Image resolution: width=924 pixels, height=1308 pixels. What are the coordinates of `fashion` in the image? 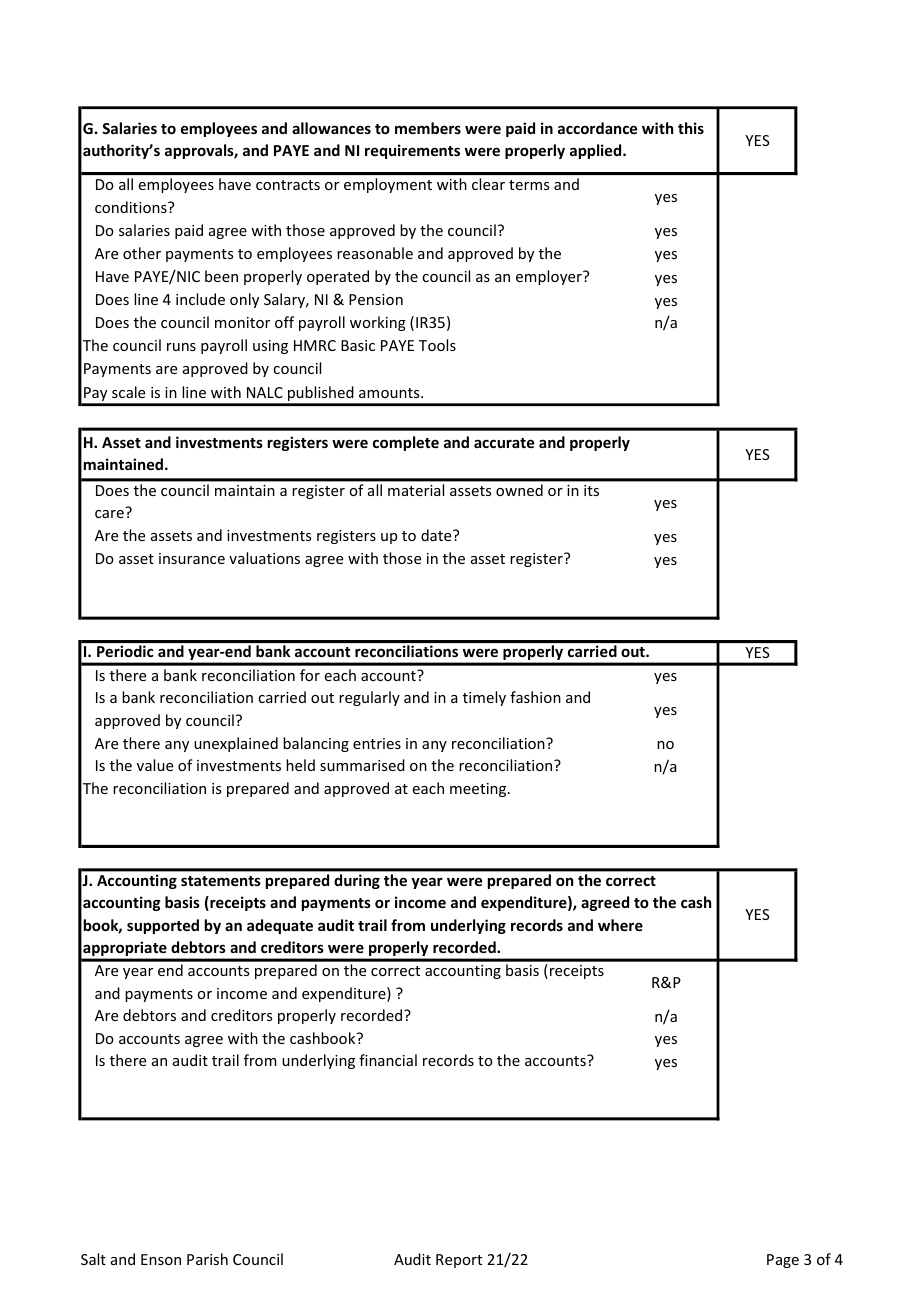 It's located at (535, 697).
